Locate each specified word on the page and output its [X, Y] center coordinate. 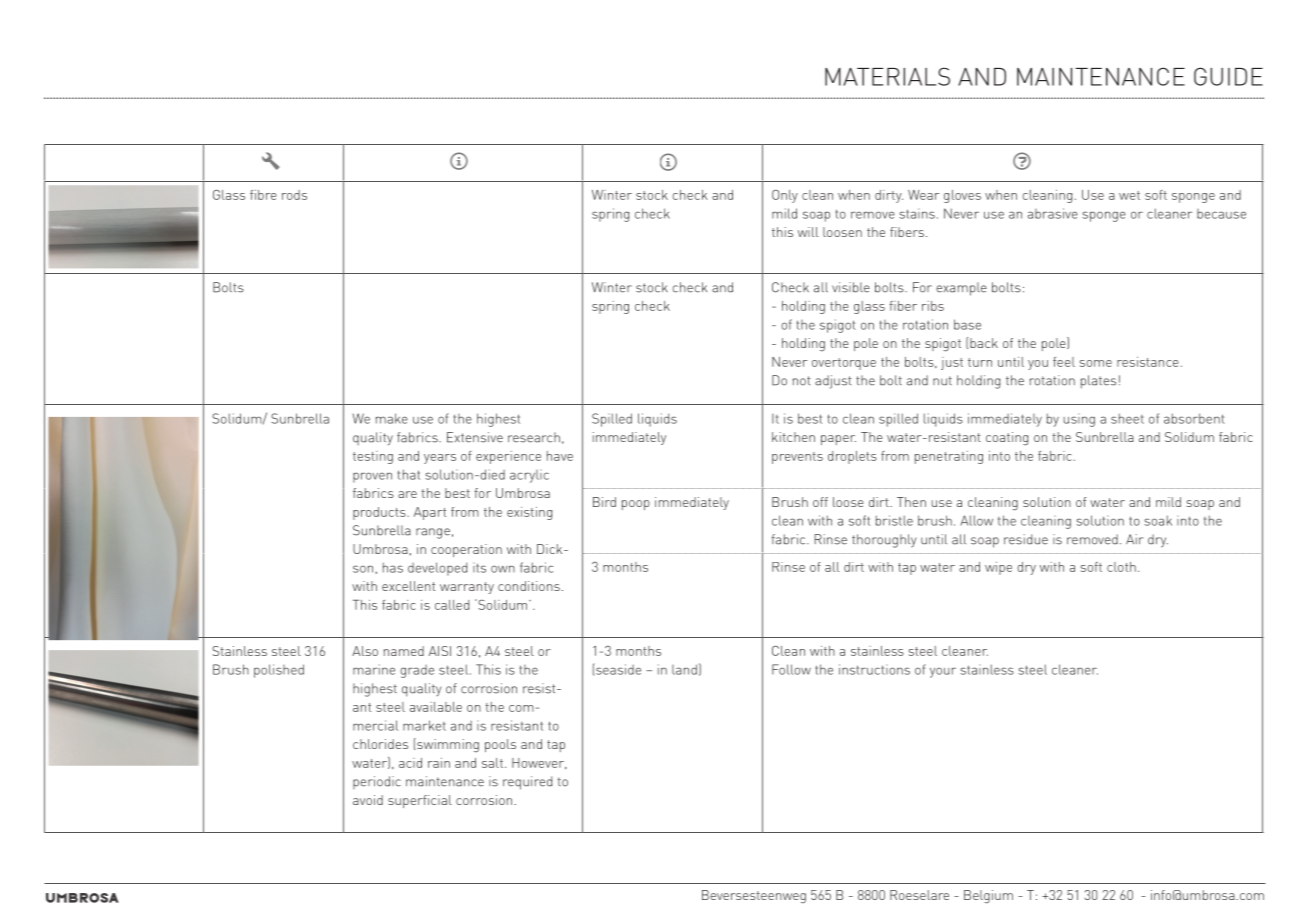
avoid [368, 800]
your [943, 672]
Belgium [988, 897]
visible [851, 287]
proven [372, 477]
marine [374, 669]
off [820, 502]
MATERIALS [887, 76]
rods [294, 195]
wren [270, 161]
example [961, 289]
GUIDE [1228, 76]
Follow [791, 669]
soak [1158, 520]
